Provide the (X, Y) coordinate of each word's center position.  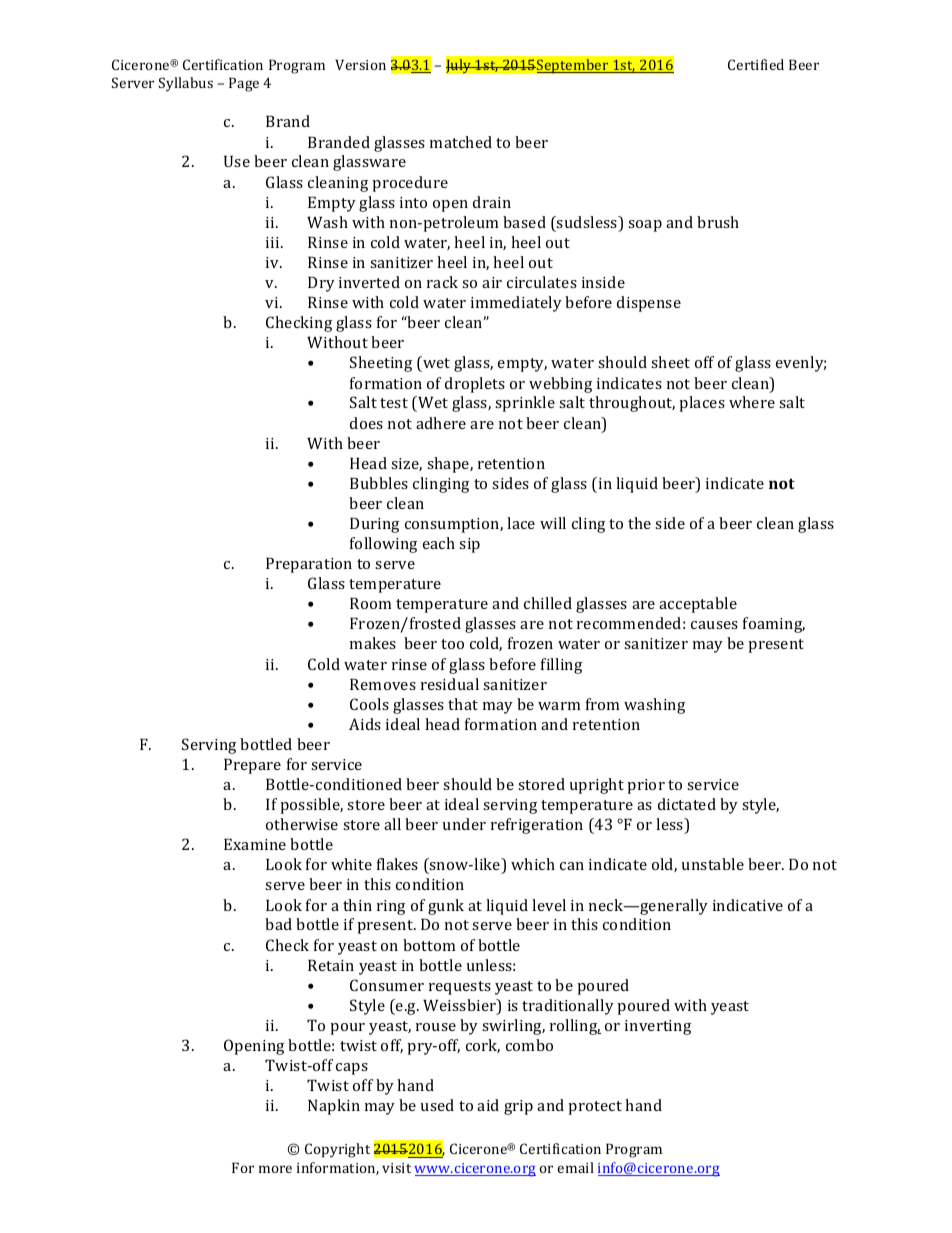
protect (595, 1108)
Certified (756, 64)
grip (518, 1107)
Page (244, 84)
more (275, 1169)
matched (461, 142)
